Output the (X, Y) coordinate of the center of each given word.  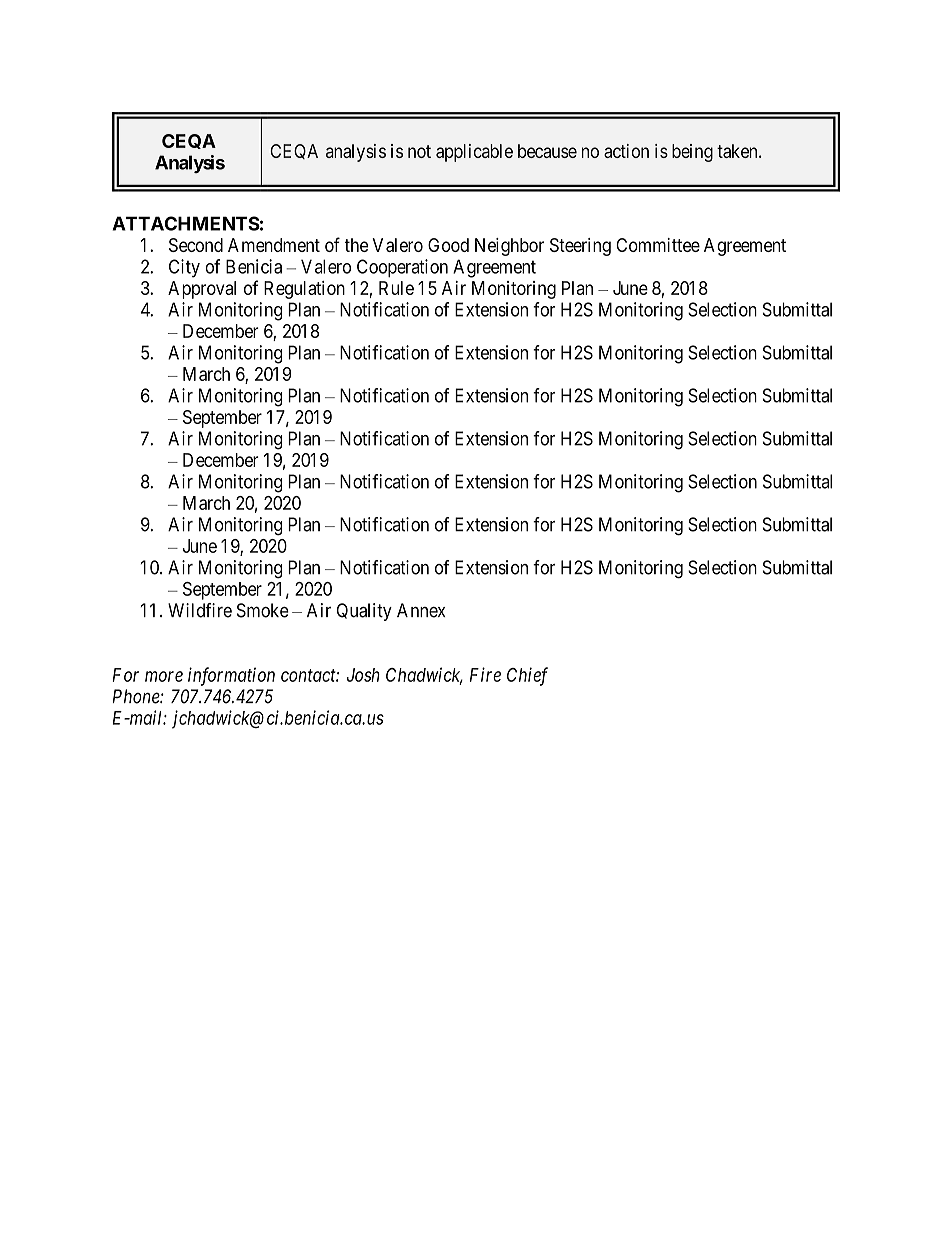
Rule (396, 288)
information (231, 676)
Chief (527, 676)
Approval (202, 290)
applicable (474, 153)
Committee (658, 245)
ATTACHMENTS (186, 223)
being (692, 153)
